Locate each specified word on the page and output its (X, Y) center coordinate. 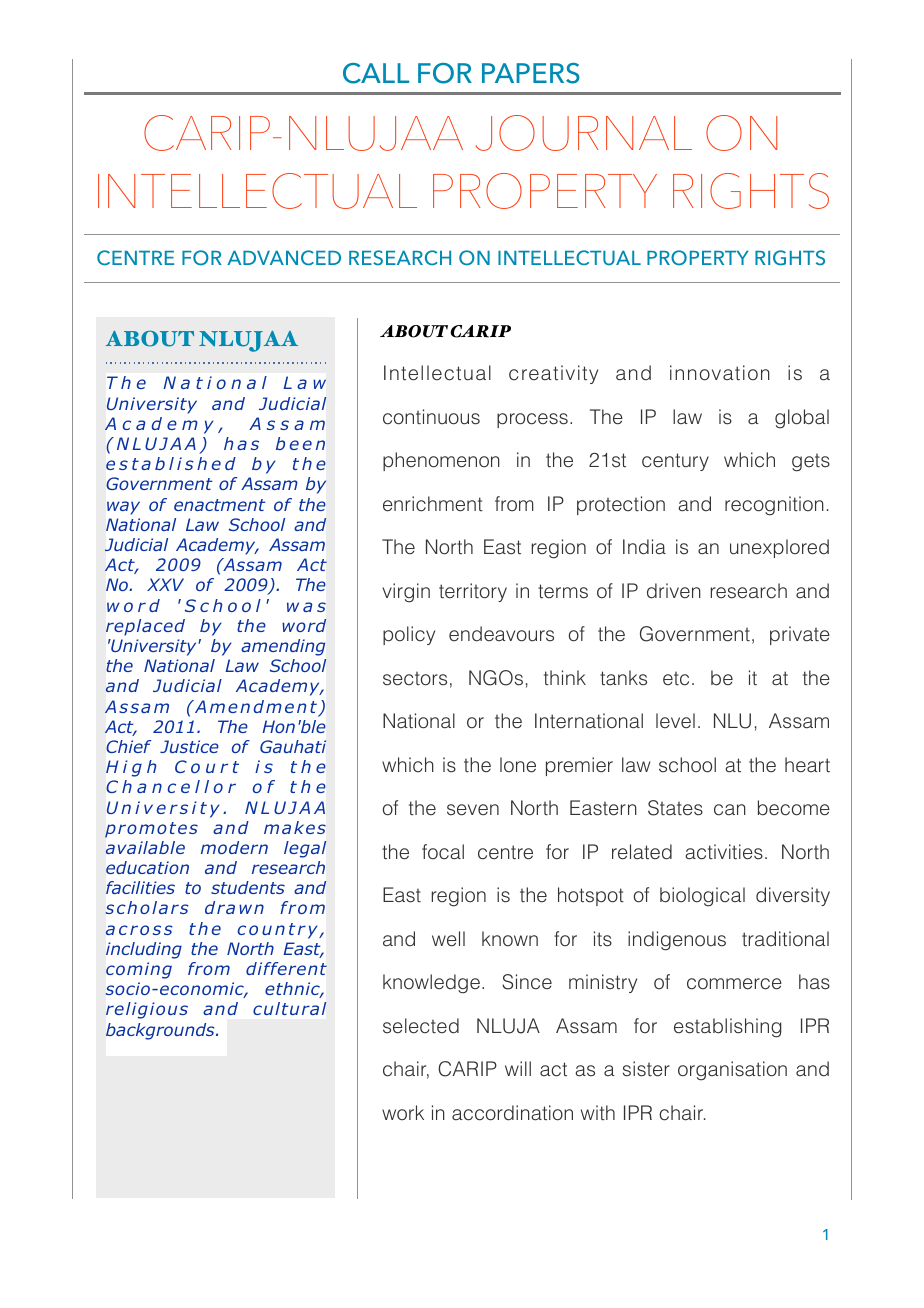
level (675, 721)
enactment (219, 505)
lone (518, 765)
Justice (189, 746)
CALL (376, 73)
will (518, 1068)
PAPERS (531, 73)
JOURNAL (584, 133)
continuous (431, 417)
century (675, 462)
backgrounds (161, 1031)
